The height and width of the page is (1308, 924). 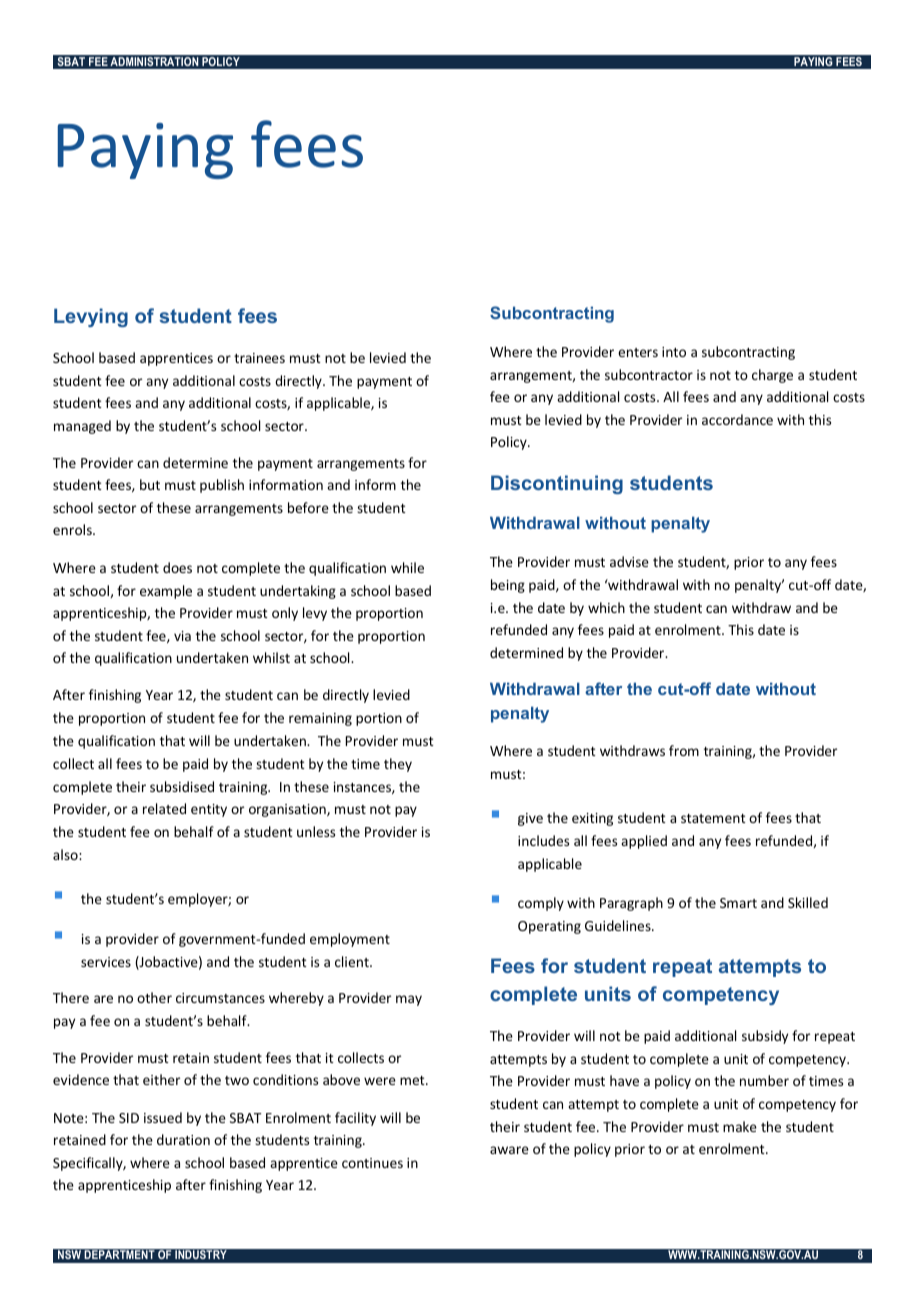 I want to click on duration, so click(x=183, y=1139).
